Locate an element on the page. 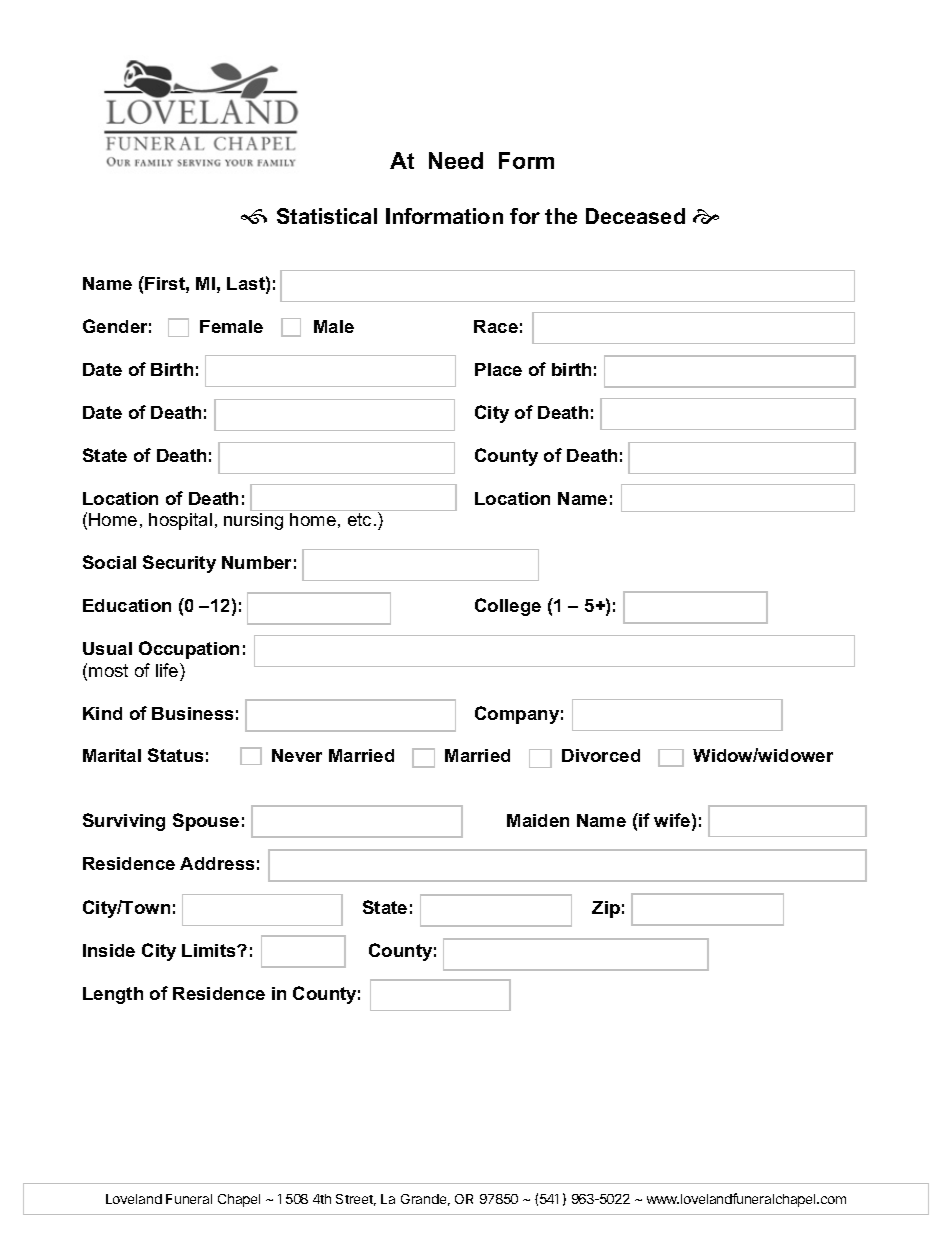 The image size is (952, 1233). the is located at coordinates (561, 216).
